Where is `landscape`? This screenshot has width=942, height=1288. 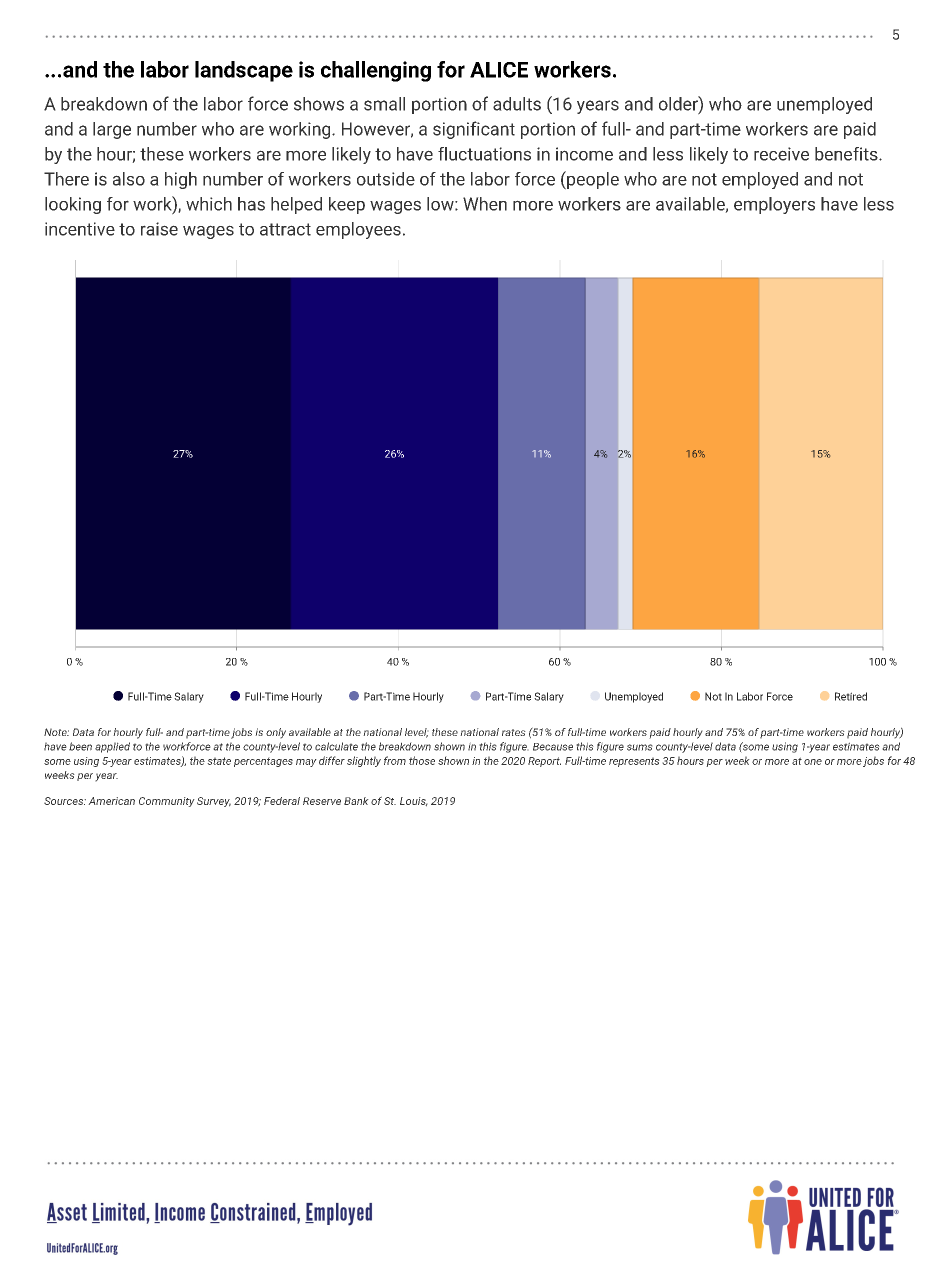
landscape is located at coordinates (244, 71).
